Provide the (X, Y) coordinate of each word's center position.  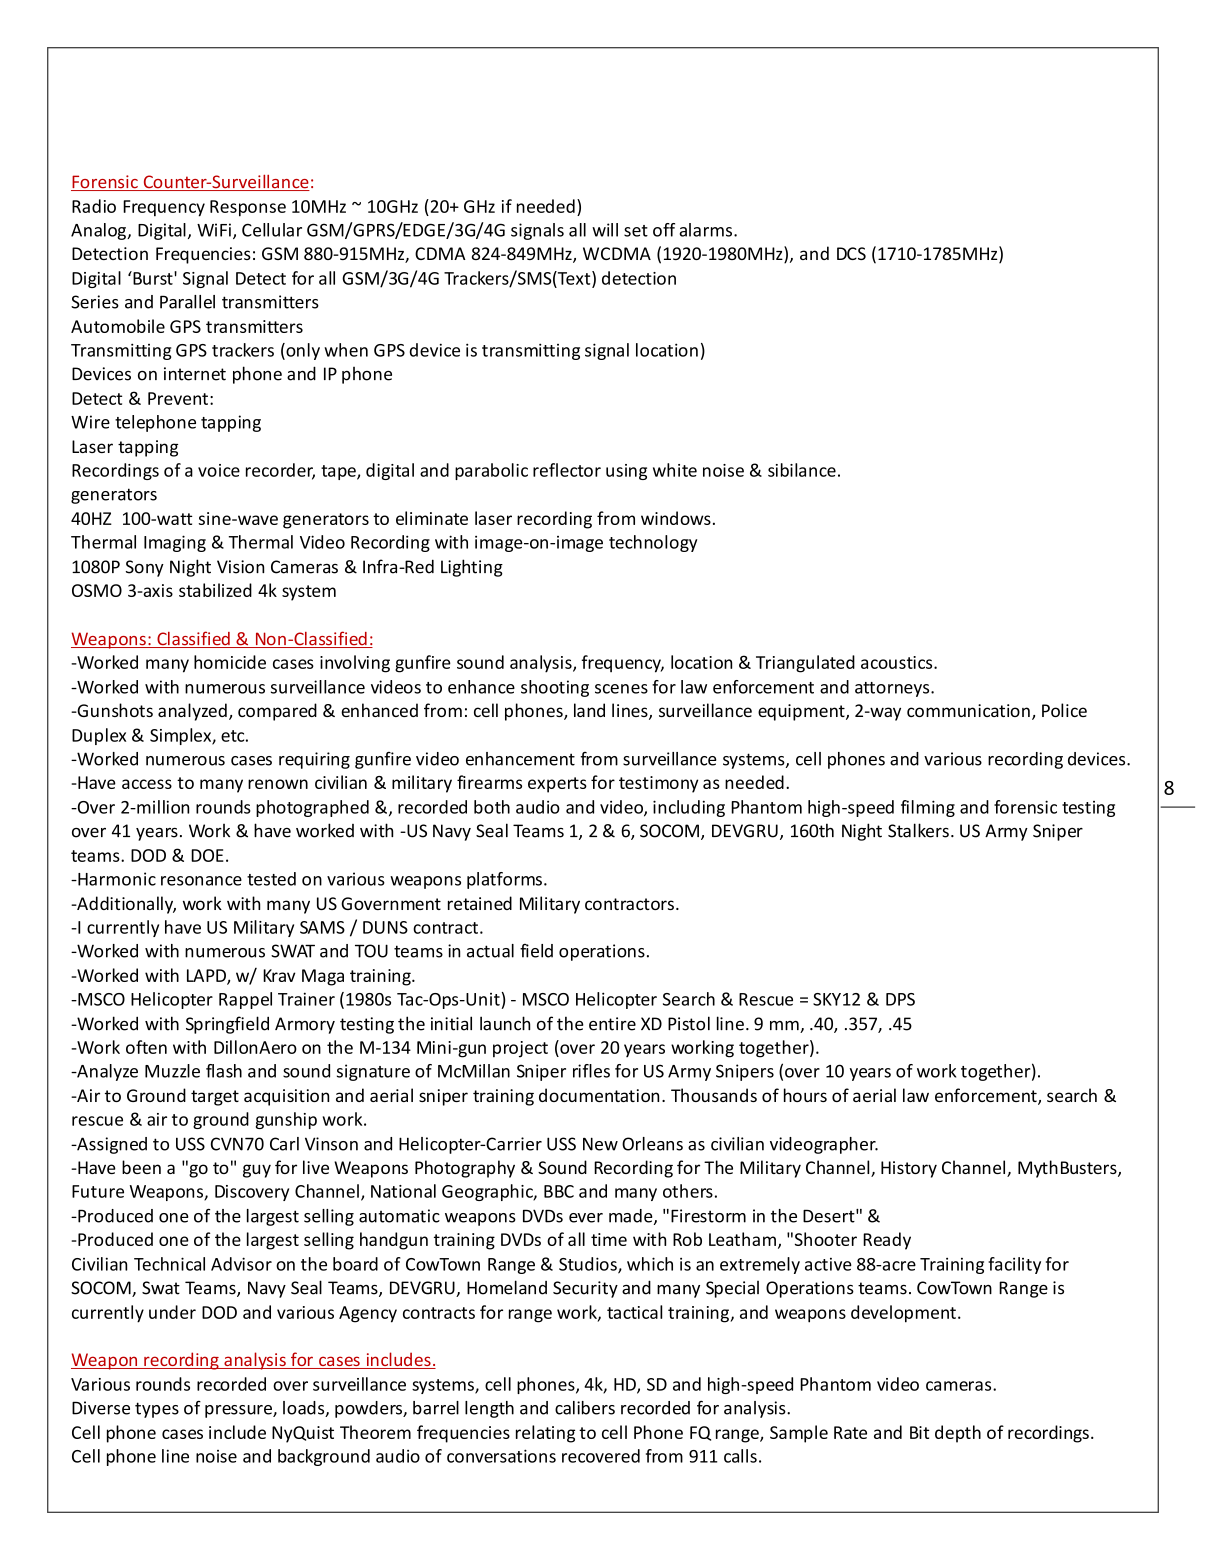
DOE (207, 855)
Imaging (175, 543)
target (215, 1098)
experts (557, 785)
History (909, 1169)
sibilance (802, 470)
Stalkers (918, 830)
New (600, 1144)
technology (653, 543)
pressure (239, 1411)
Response (248, 208)
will (605, 230)
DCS (851, 253)
